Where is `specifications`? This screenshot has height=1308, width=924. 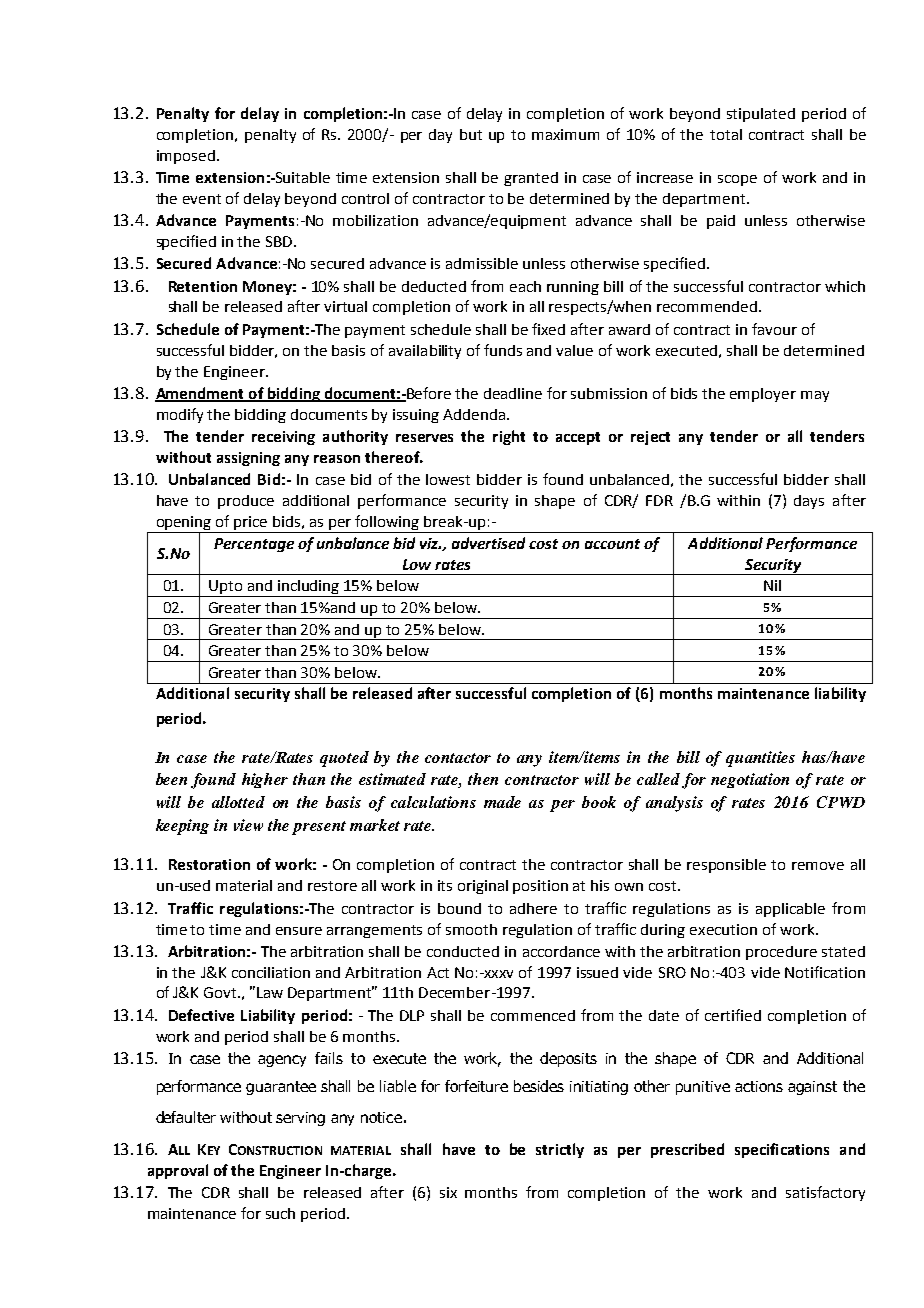 specifications is located at coordinates (782, 1150).
